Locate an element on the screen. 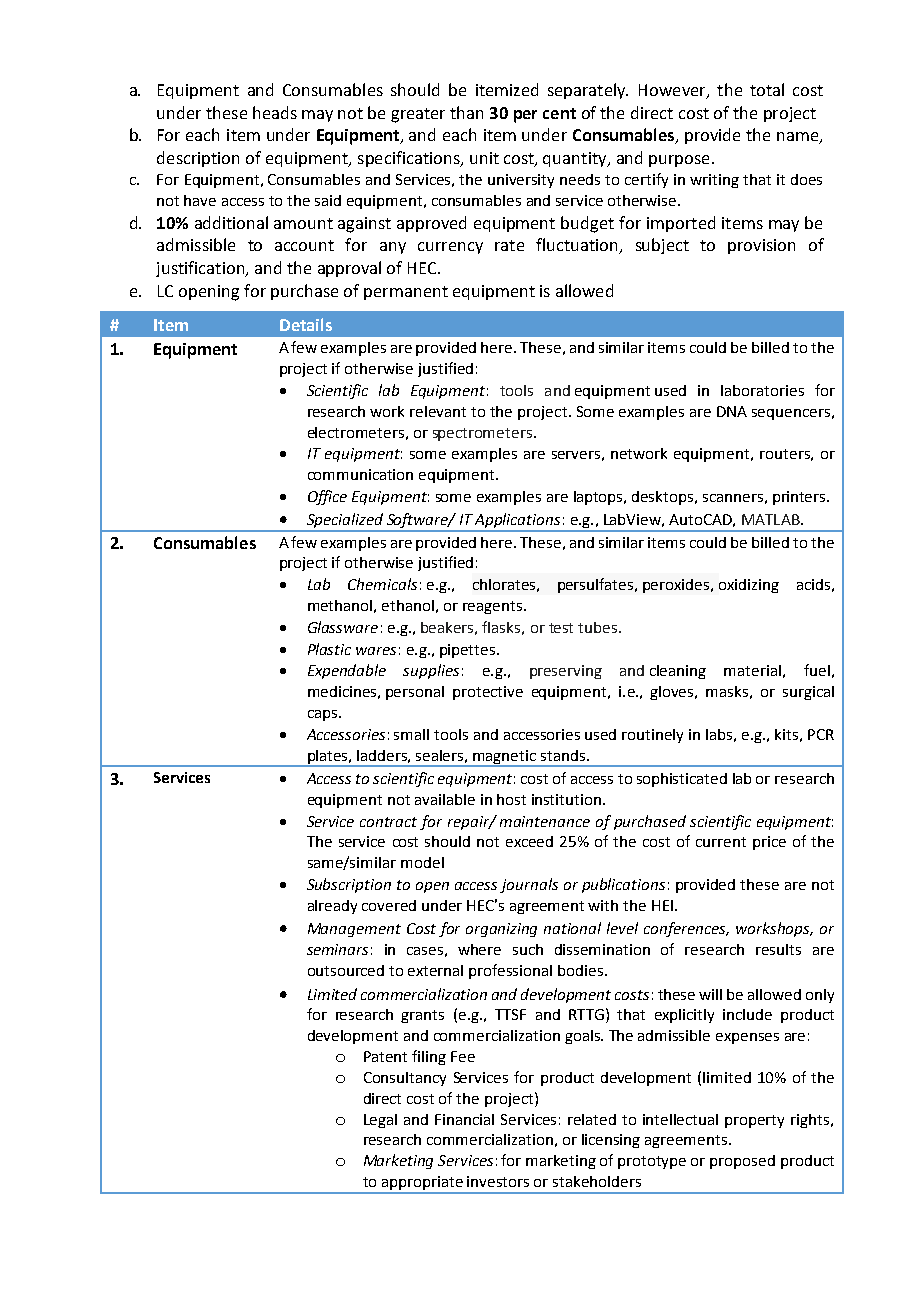 Image resolution: width=924 pixels, height=1307 pixels. journals is located at coordinates (529, 885).
